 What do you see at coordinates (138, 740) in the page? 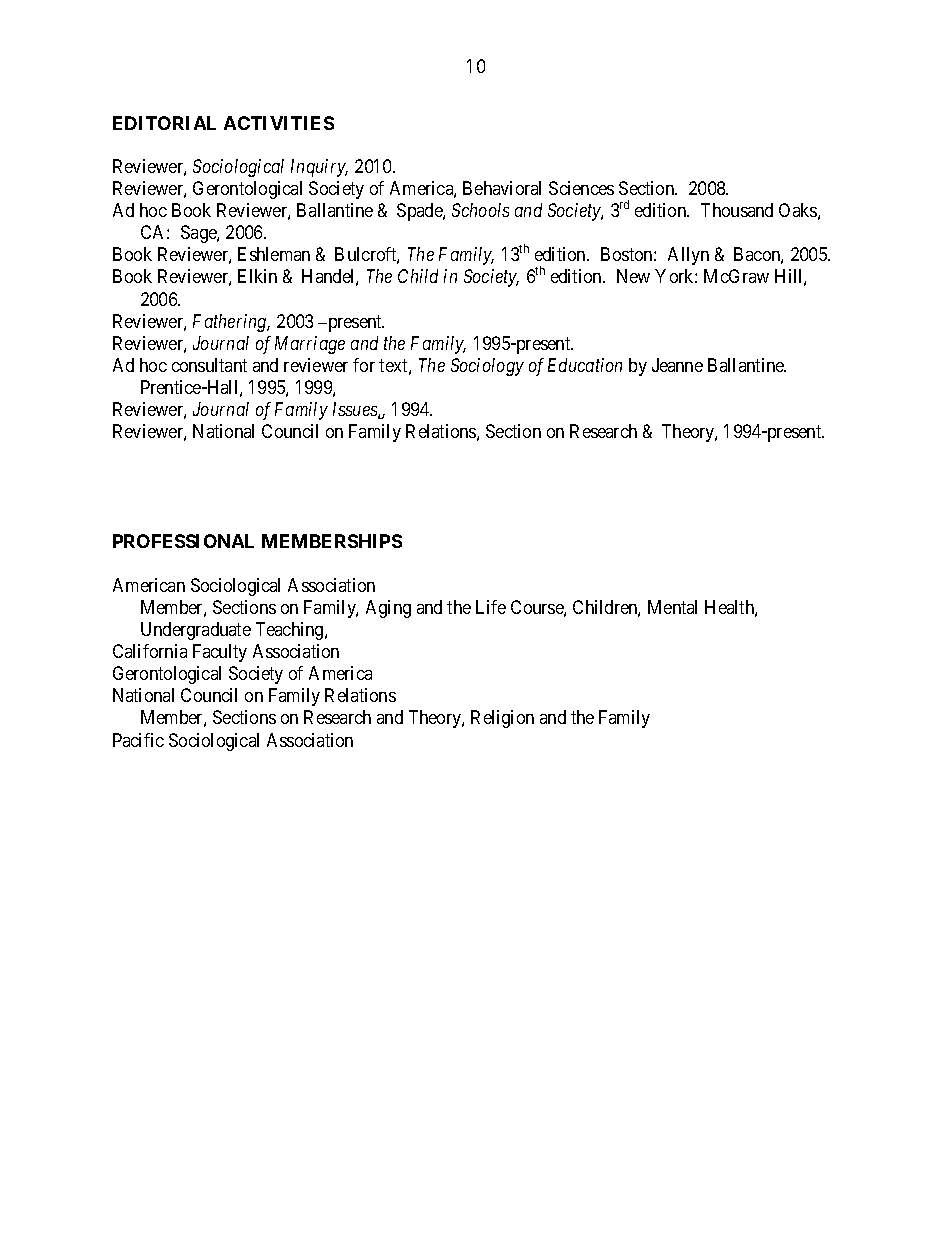
I see `Pacific` at bounding box center [138, 740].
